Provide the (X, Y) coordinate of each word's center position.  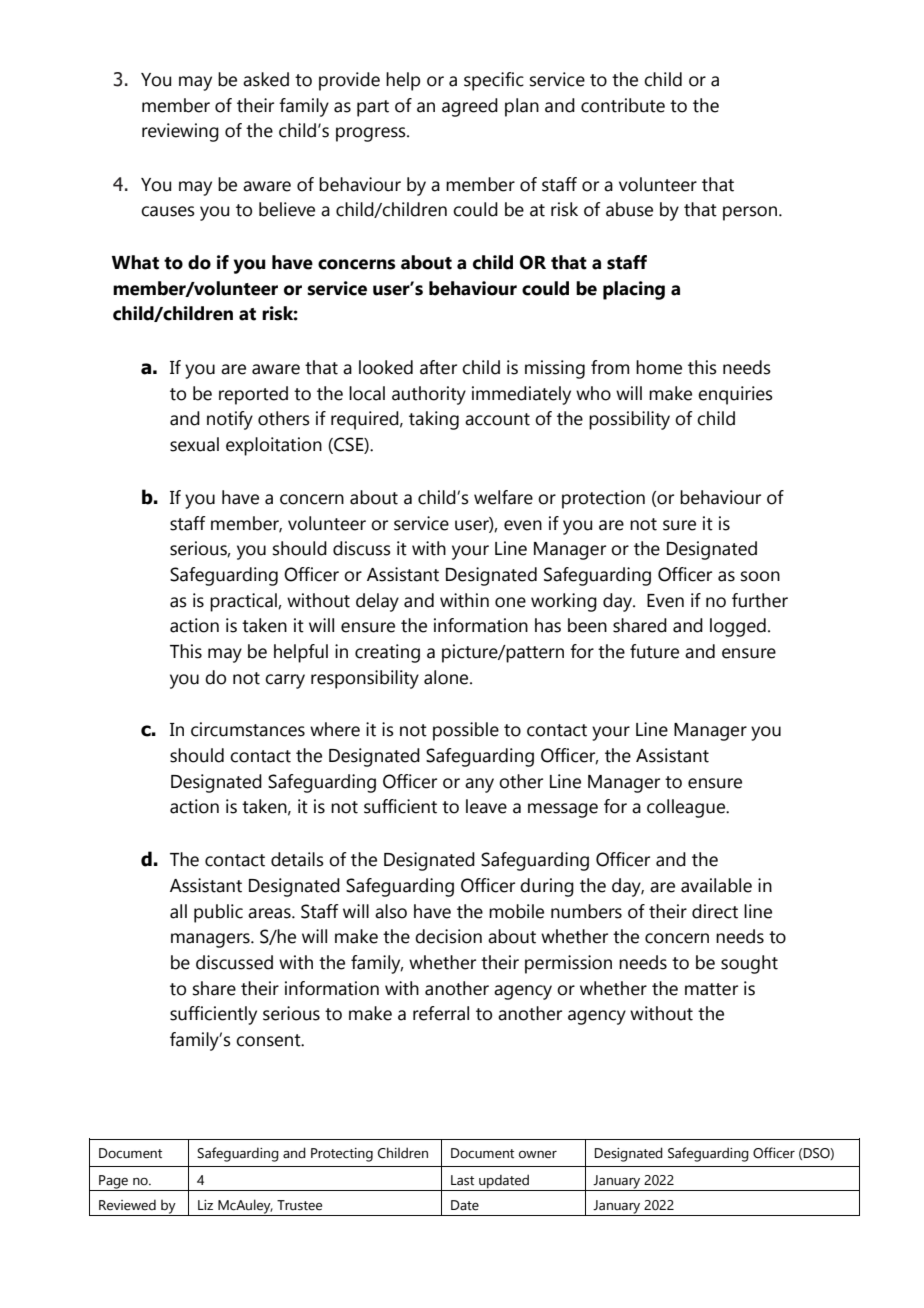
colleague (687, 808)
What (135, 262)
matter (711, 989)
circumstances (248, 729)
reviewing (180, 132)
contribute (623, 105)
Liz (205, 1205)
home (659, 367)
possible (466, 731)
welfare (503, 497)
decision (448, 936)
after (438, 367)
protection (603, 499)
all (178, 911)
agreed (470, 107)
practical (244, 602)
